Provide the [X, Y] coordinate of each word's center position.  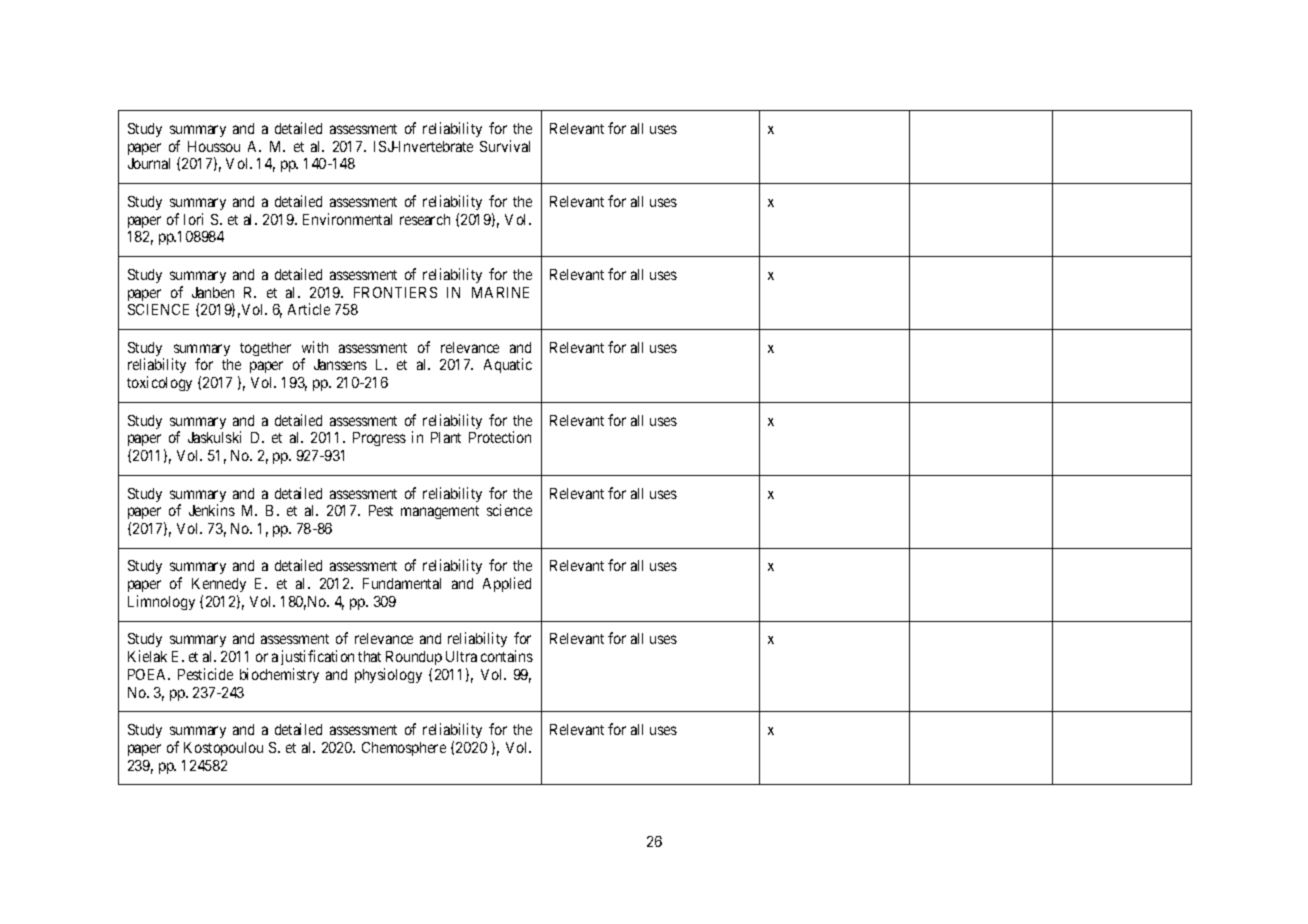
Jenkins [212, 510]
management [440, 512]
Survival [505, 146]
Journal [149, 163]
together [265, 349]
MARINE [500, 292]
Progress [379, 439]
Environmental [347, 219]
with [315, 347]
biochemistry [279, 675]
